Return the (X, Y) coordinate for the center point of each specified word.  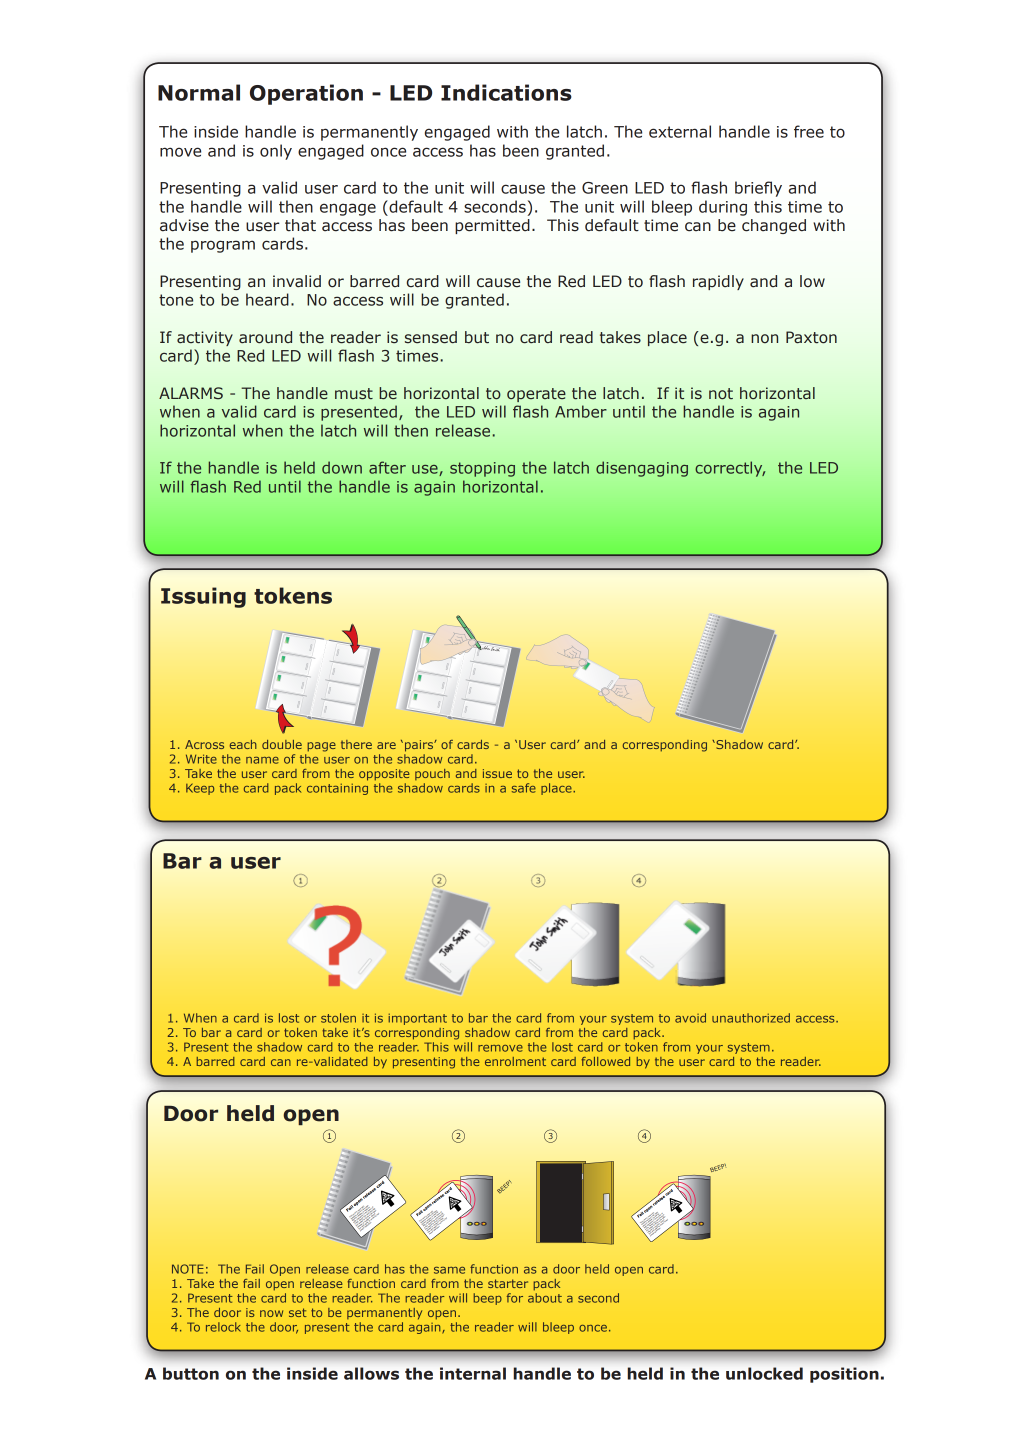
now (271, 1313)
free (809, 131)
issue (497, 773)
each (243, 744)
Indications (506, 92)
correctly (730, 469)
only (276, 152)
